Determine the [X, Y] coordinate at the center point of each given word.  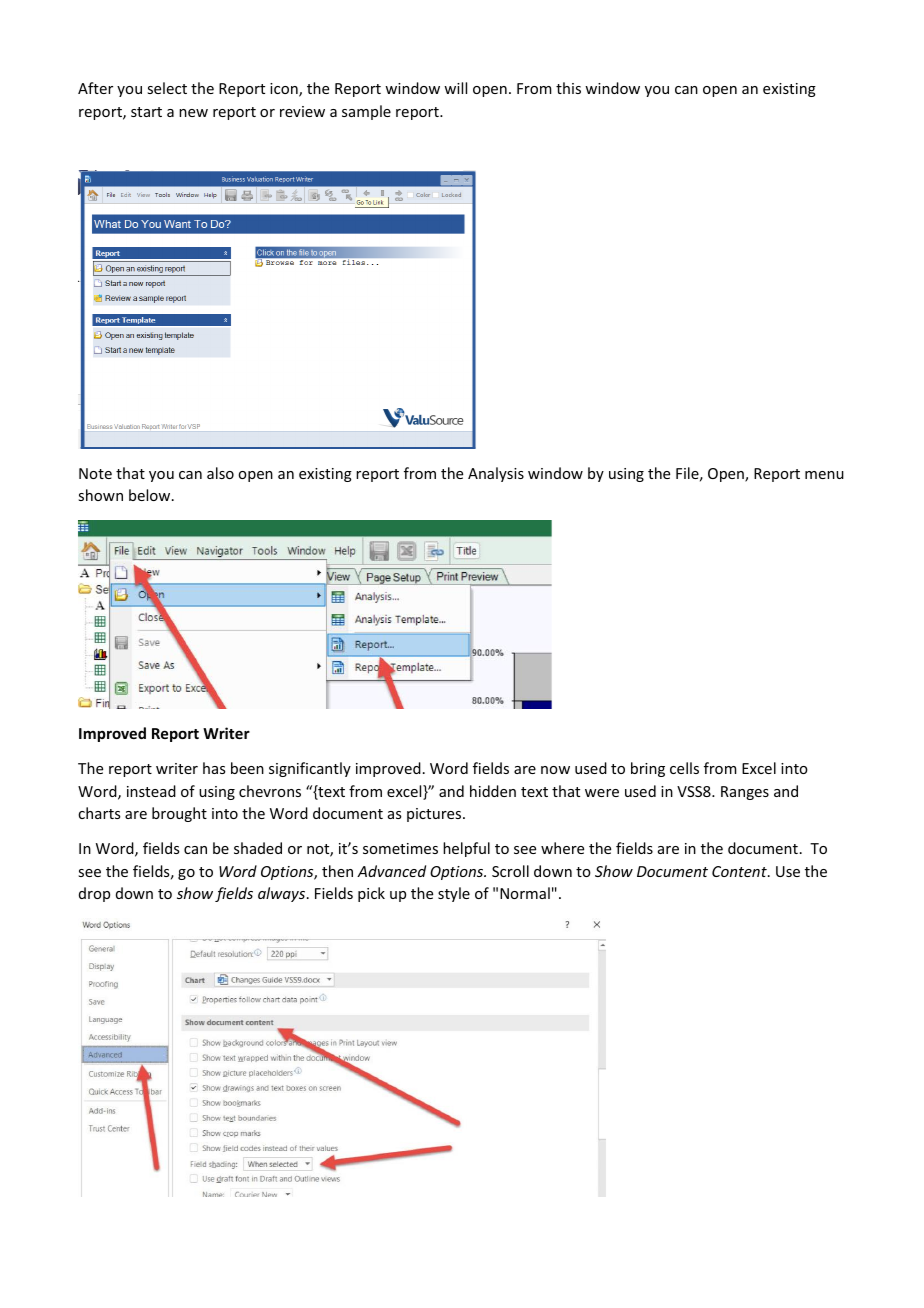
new [193, 113]
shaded [258, 848]
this [568, 88]
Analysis [496, 474]
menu [824, 475]
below [151, 495]
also [220, 473]
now [555, 770]
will [455, 88]
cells [684, 768]
